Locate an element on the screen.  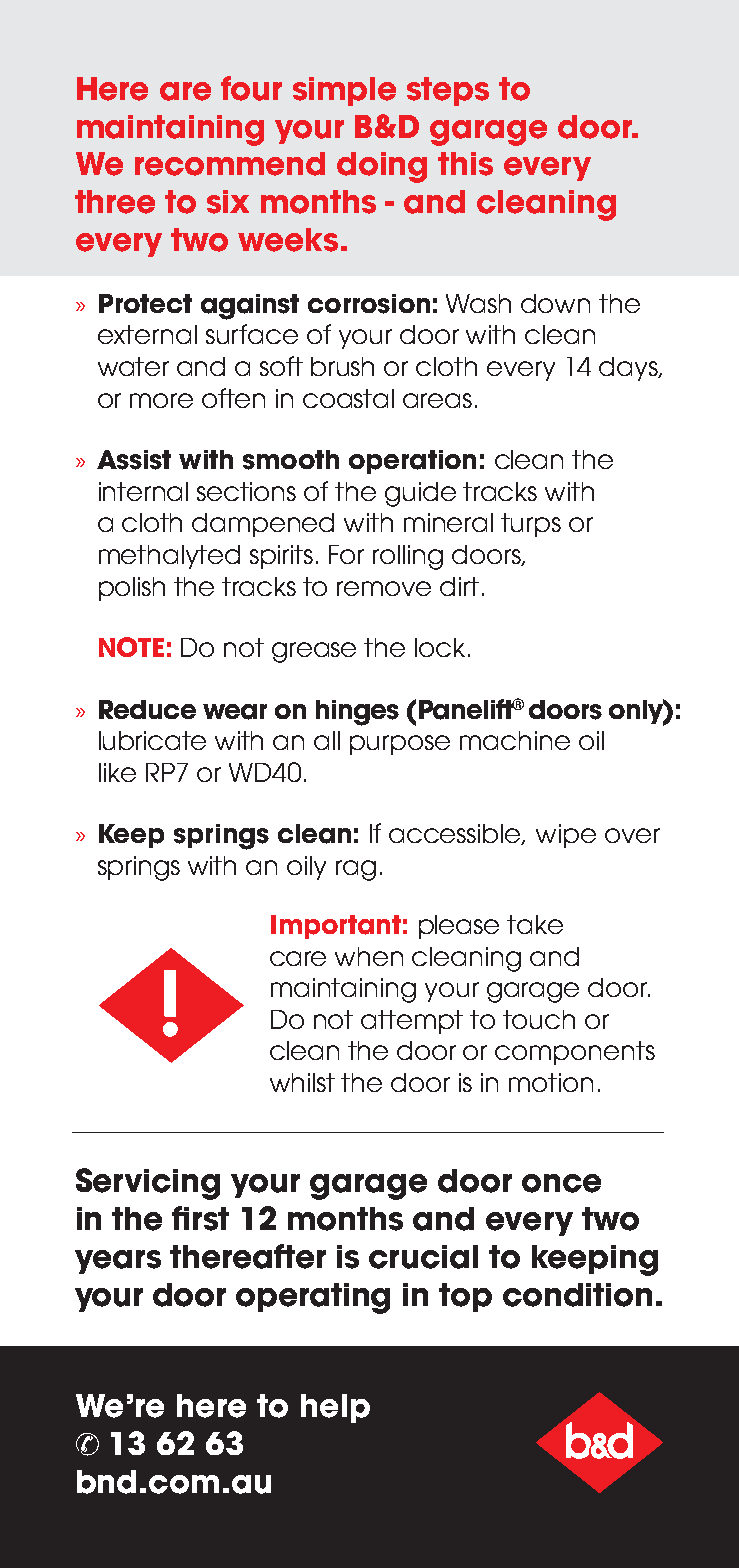
machine is located at coordinates (515, 740).
